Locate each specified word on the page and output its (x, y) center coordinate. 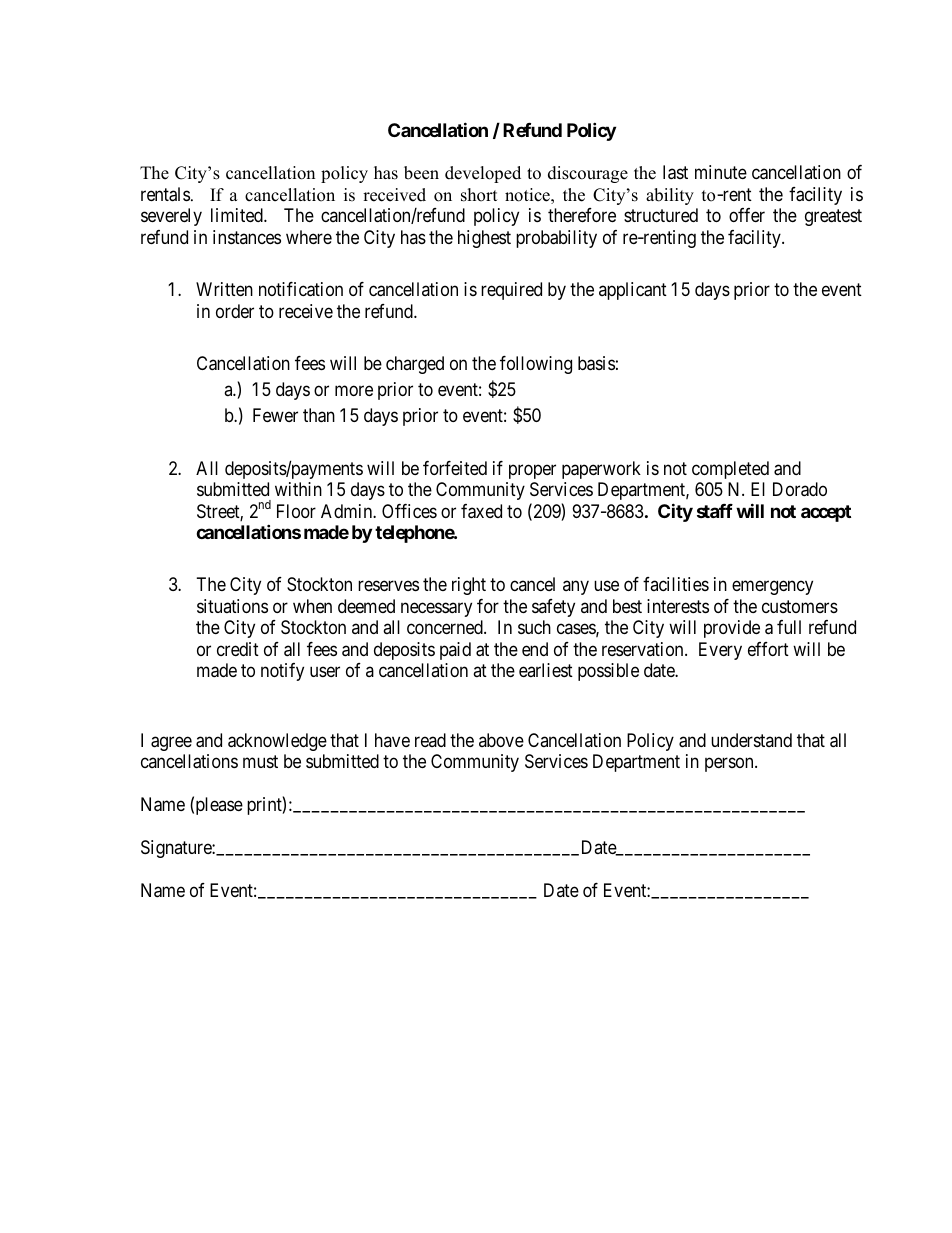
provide (732, 629)
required (511, 291)
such (534, 627)
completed (730, 470)
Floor (296, 511)
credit (238, 649)
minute (721, 172)
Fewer (275, 415)
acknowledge (277, 742)
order (235, 311)
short (479, 195)
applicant (633, 291)
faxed (481, 511)
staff (715, 511)
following (536, 365)
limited (238, 215)
